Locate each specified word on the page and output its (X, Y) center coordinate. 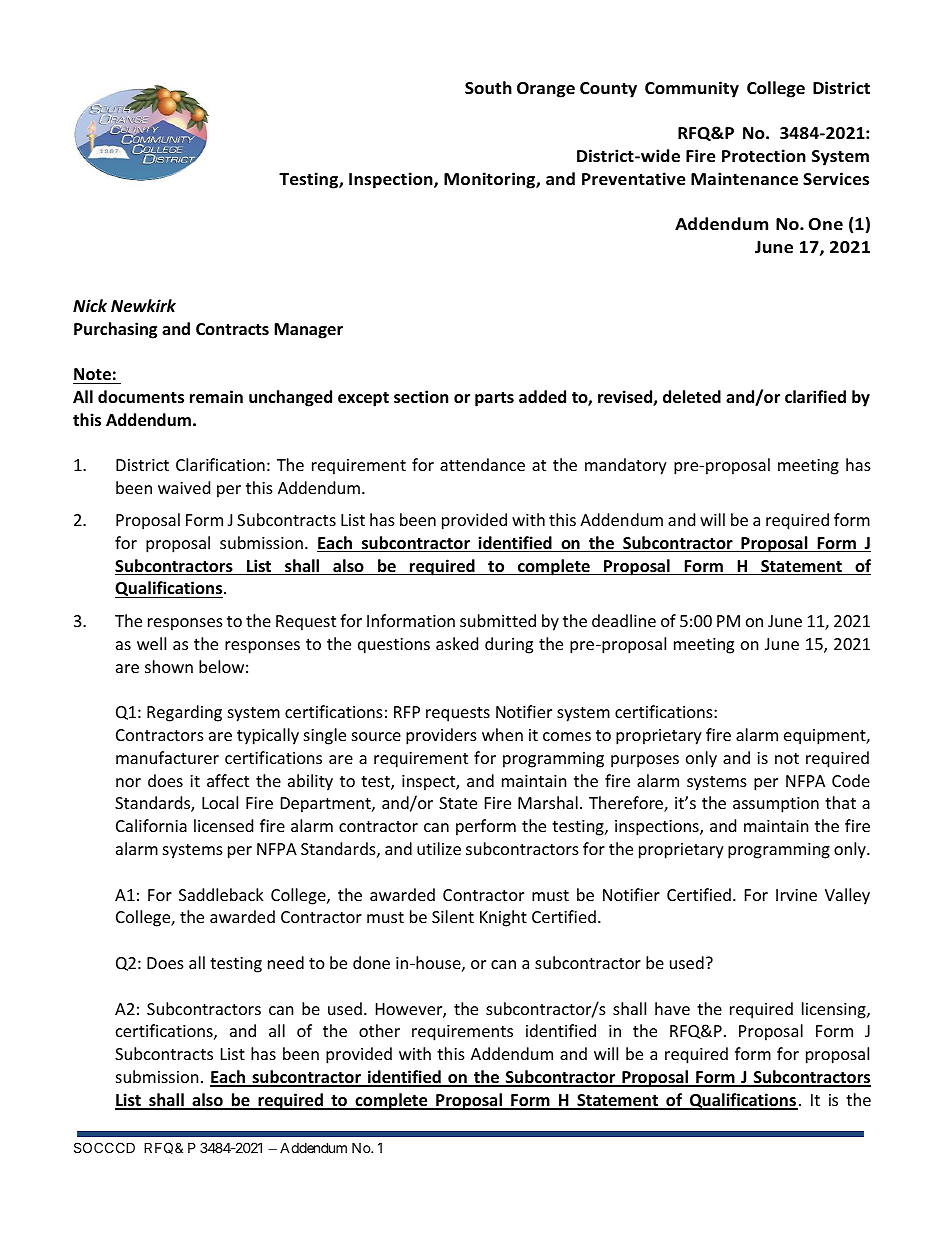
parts (494, 399)
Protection (764, 156)
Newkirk (143, 306)
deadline (624, 620)
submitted (498, 620)
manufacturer (167, 757)
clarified (815, 397)
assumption (776, 805)
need (286, 962)
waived (184, 487)
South (488, 87)
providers (441, 736)
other (379, 1030)
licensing (835, 1010)
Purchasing (115, 330)
